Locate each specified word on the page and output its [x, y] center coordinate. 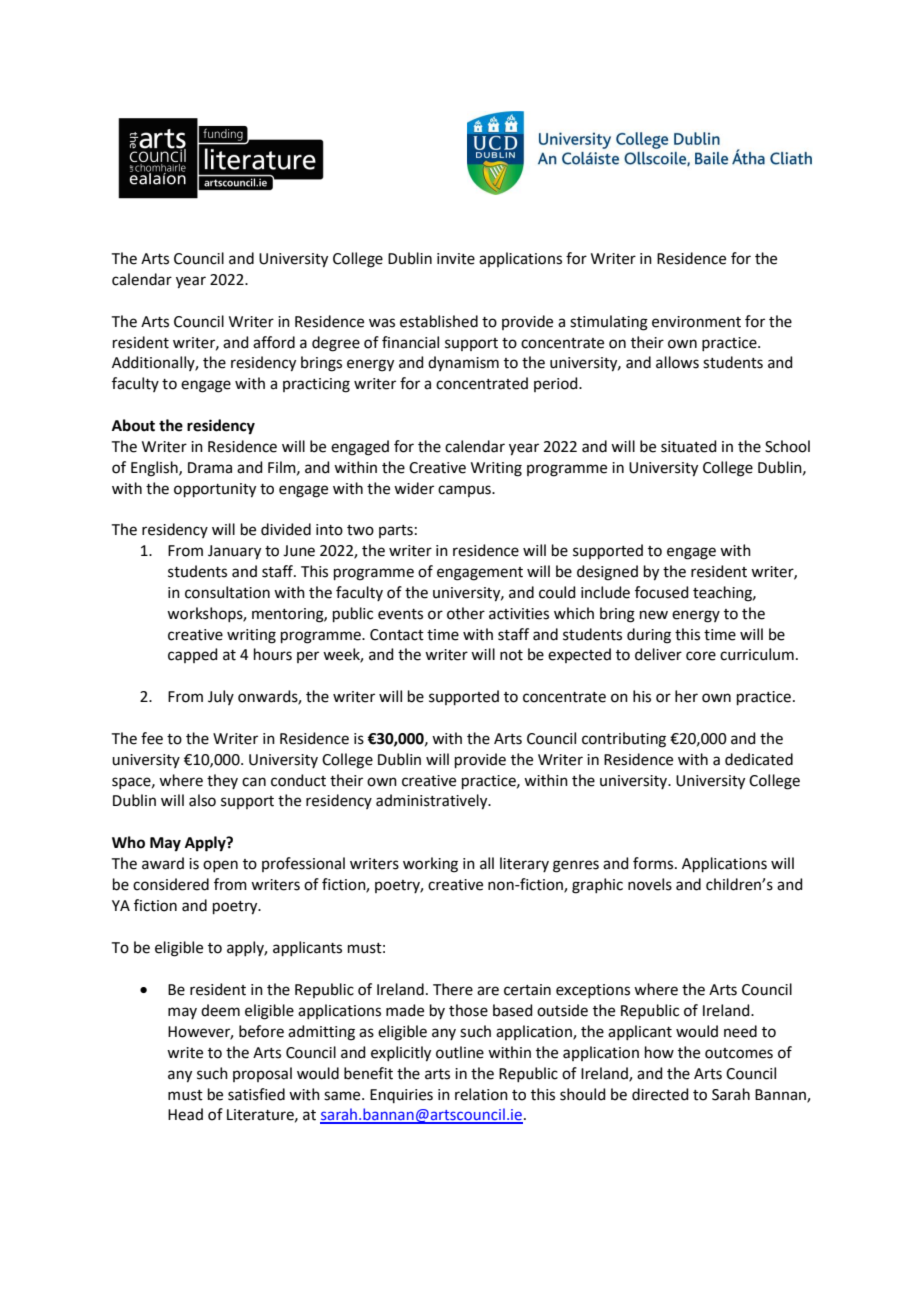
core [701, 656]
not [511, 655]
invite [456, 259]
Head [185, 1114]
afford [274, 342]
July [221, 697]
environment [696, 322]
